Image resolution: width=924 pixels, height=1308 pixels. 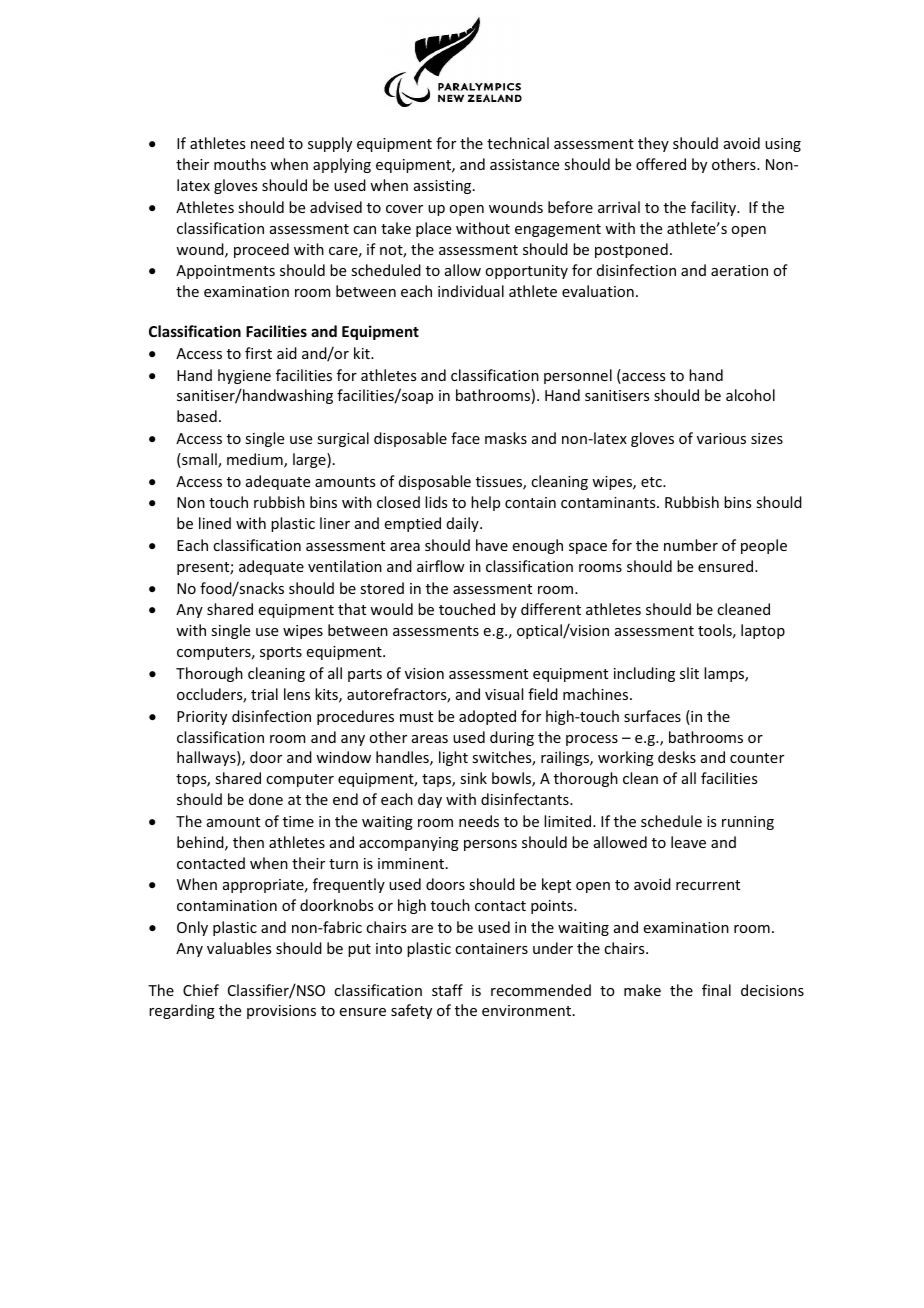 What do you see at coordinates (240, 164) in the document?
I see `mouths` at bounding box center [240, 164].
